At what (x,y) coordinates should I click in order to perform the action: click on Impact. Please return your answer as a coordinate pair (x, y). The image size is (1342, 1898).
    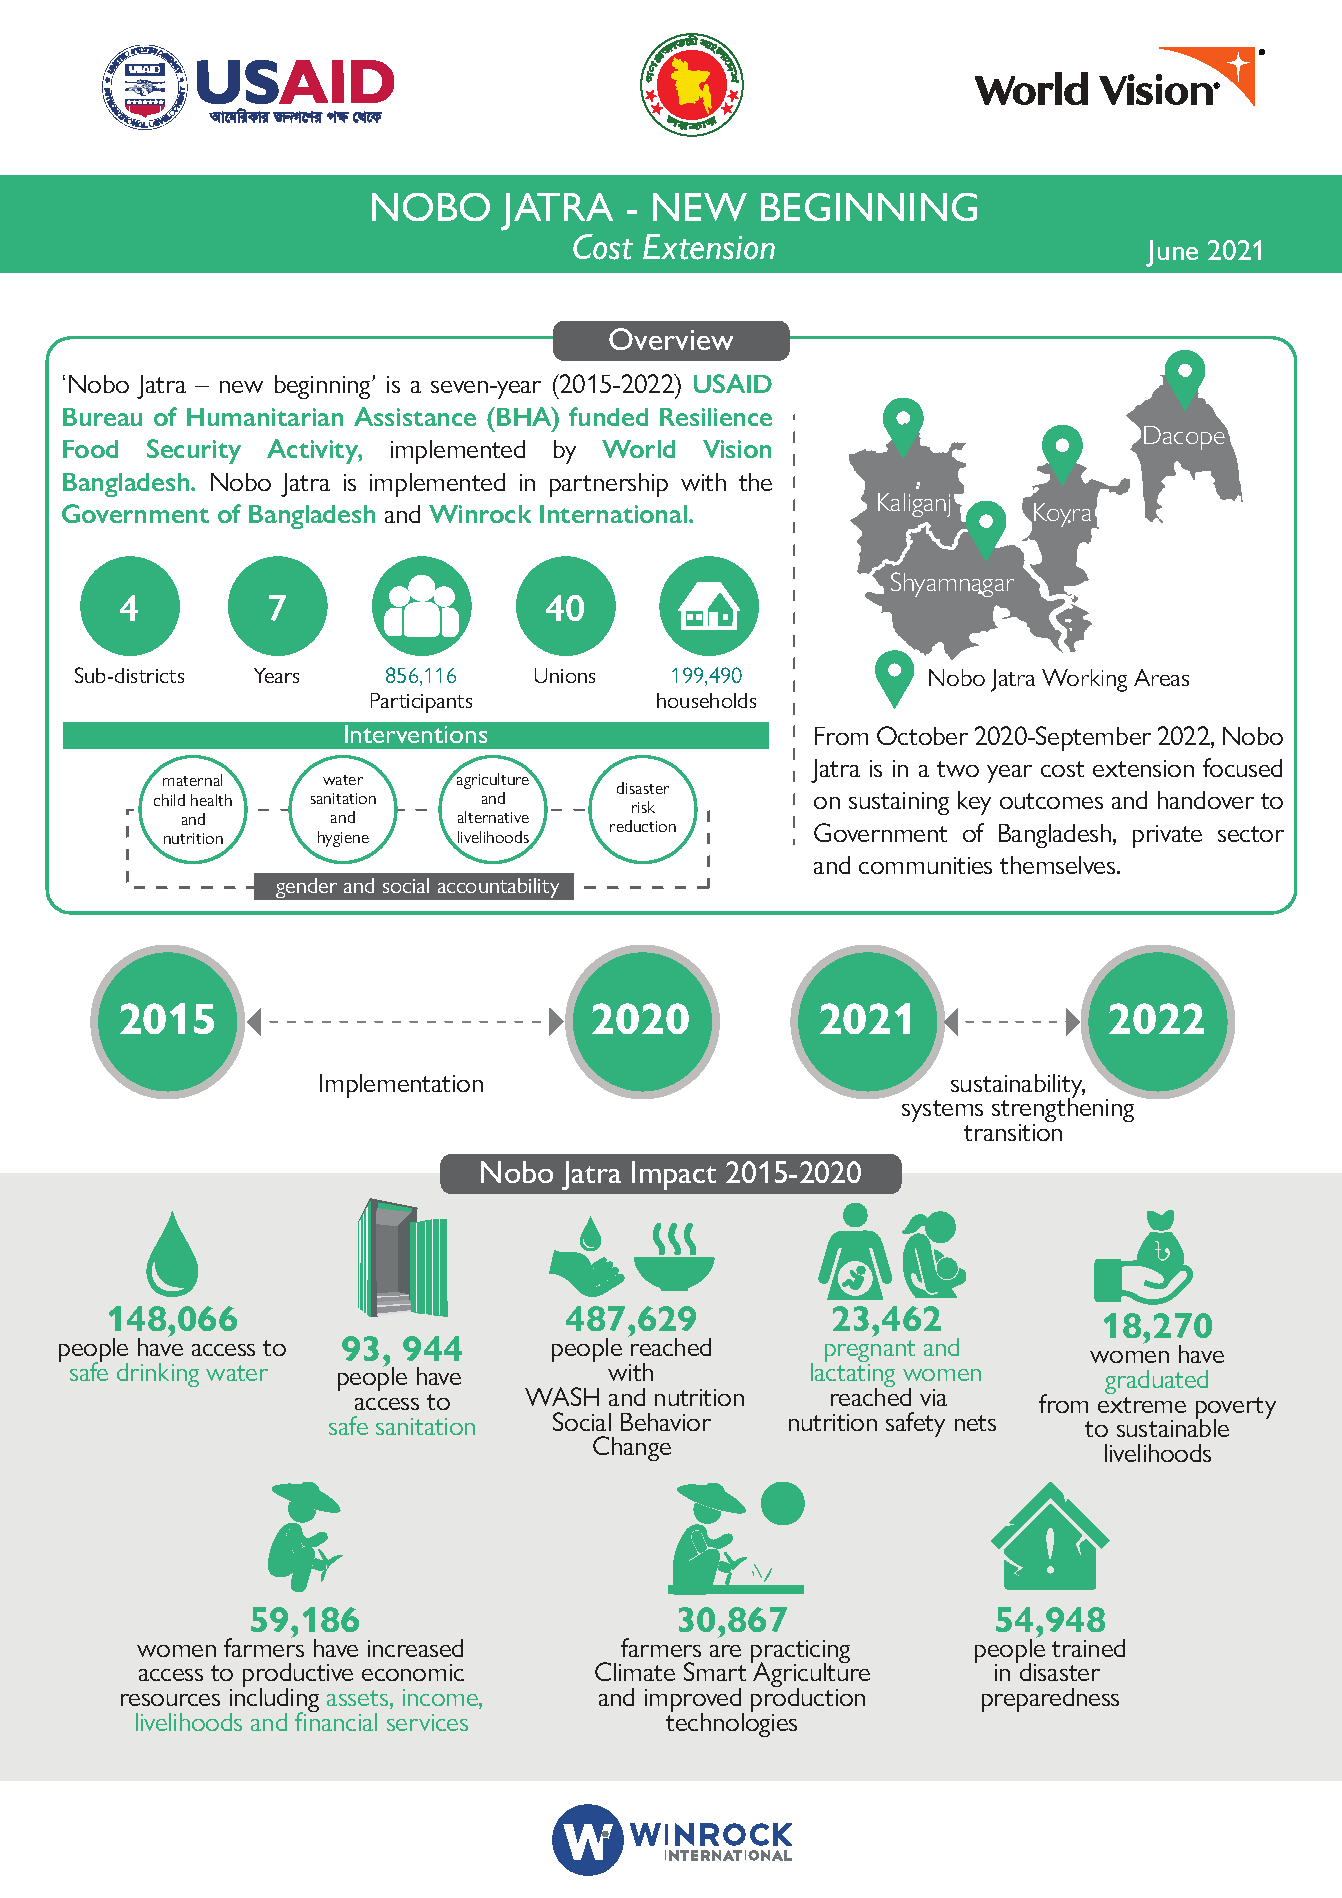
    Looking at the image, I should click on (674, 1175).
